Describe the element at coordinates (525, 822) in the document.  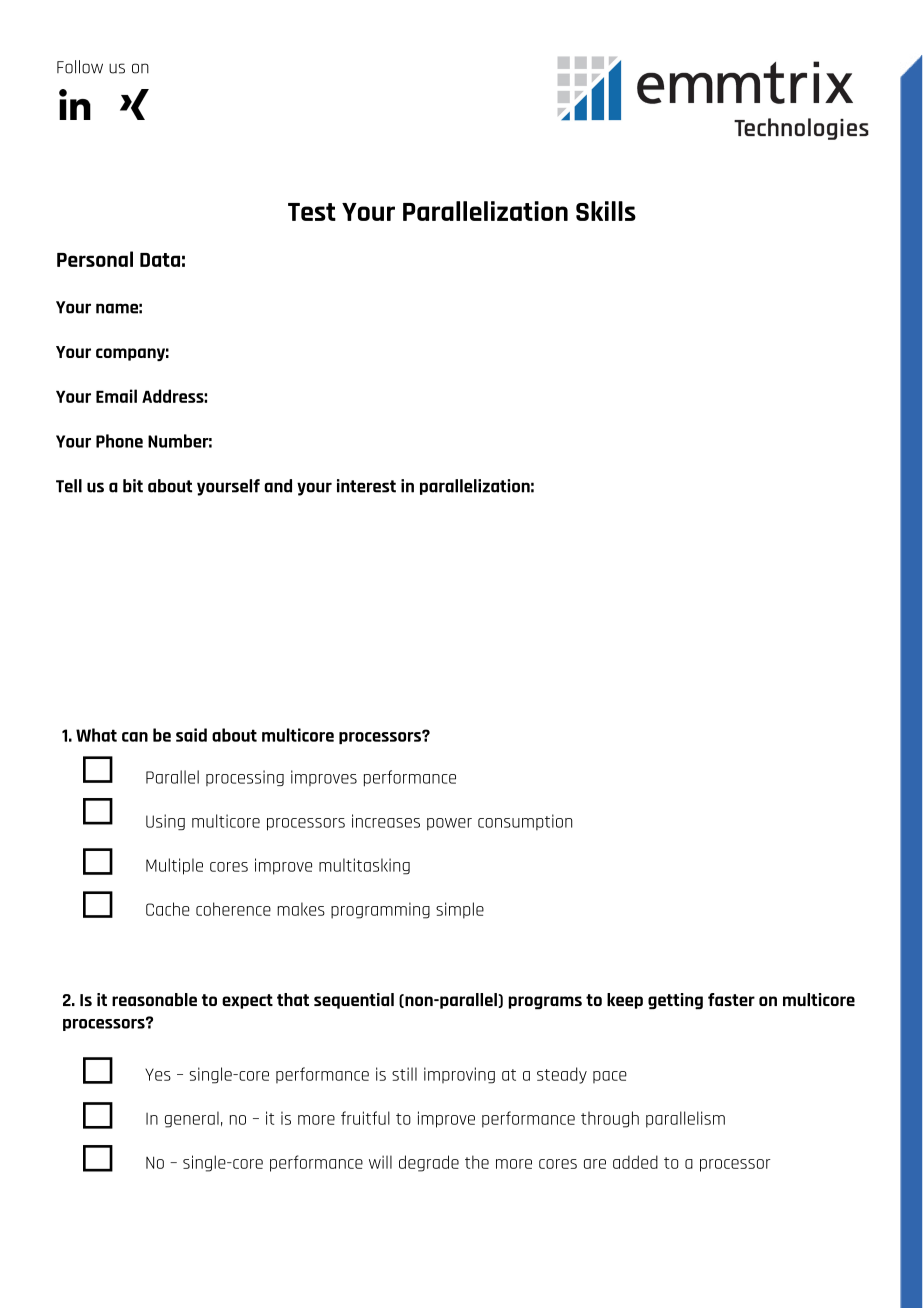
I see `consumption` at that location.
